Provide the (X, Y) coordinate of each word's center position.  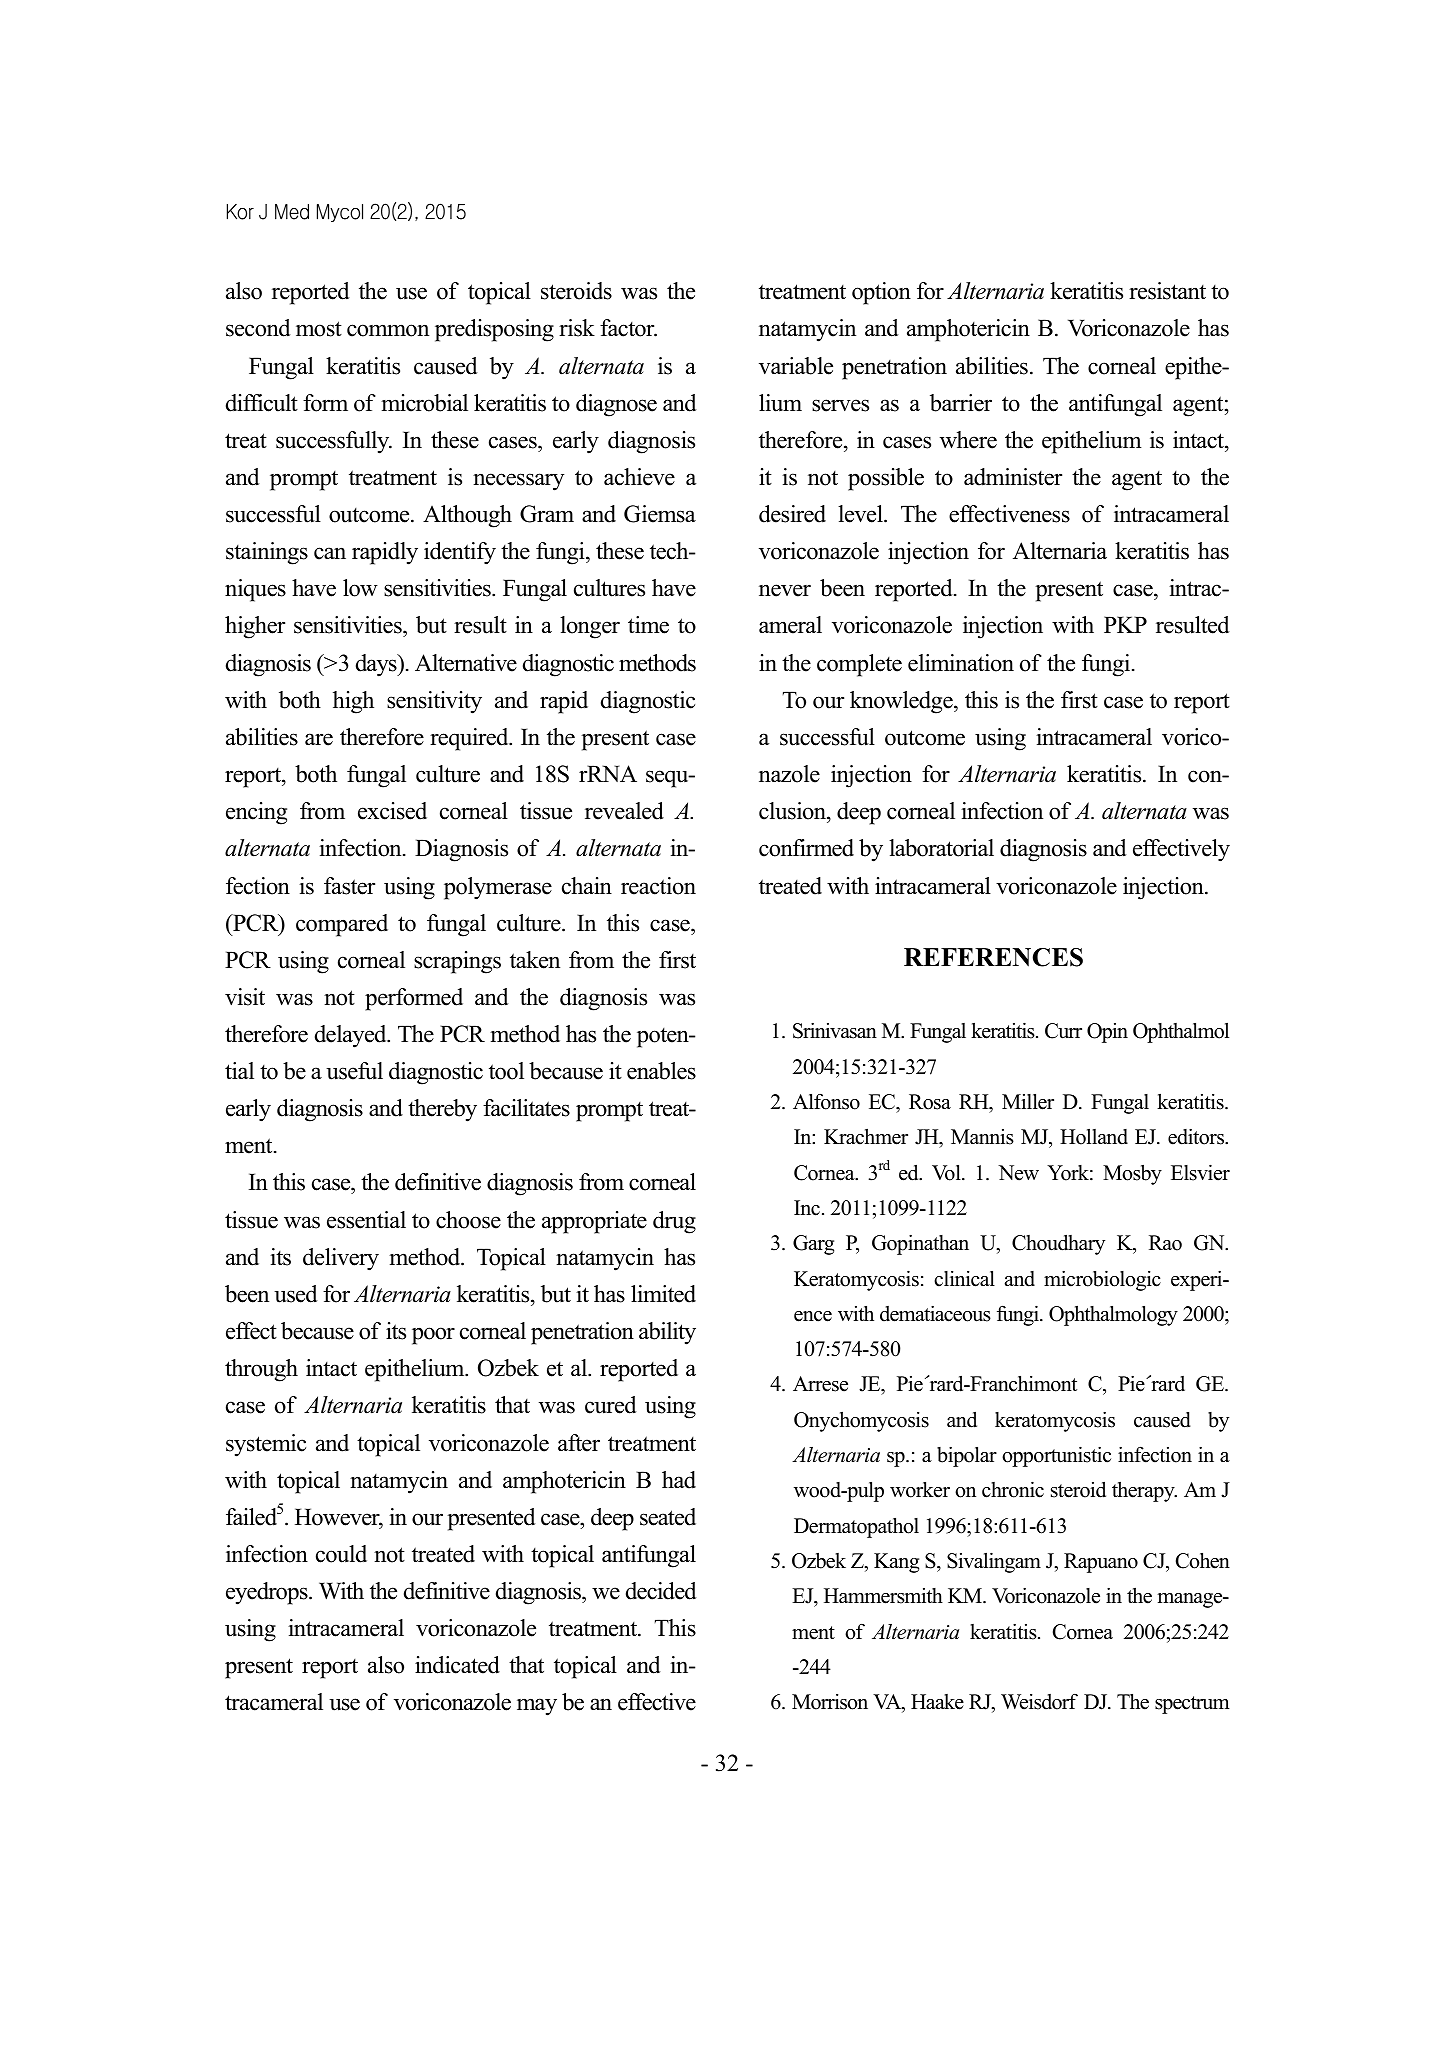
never (785, 590)
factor (628, 328)
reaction (658, 886)
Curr (1063, 1031)
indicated (457, 1665)
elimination (961, 663)
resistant (1167, 291)
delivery (341, 1259)
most (319, 329)
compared (342, 925)
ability (667, 1333)
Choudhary (1058, 1244)
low (360, 588)
